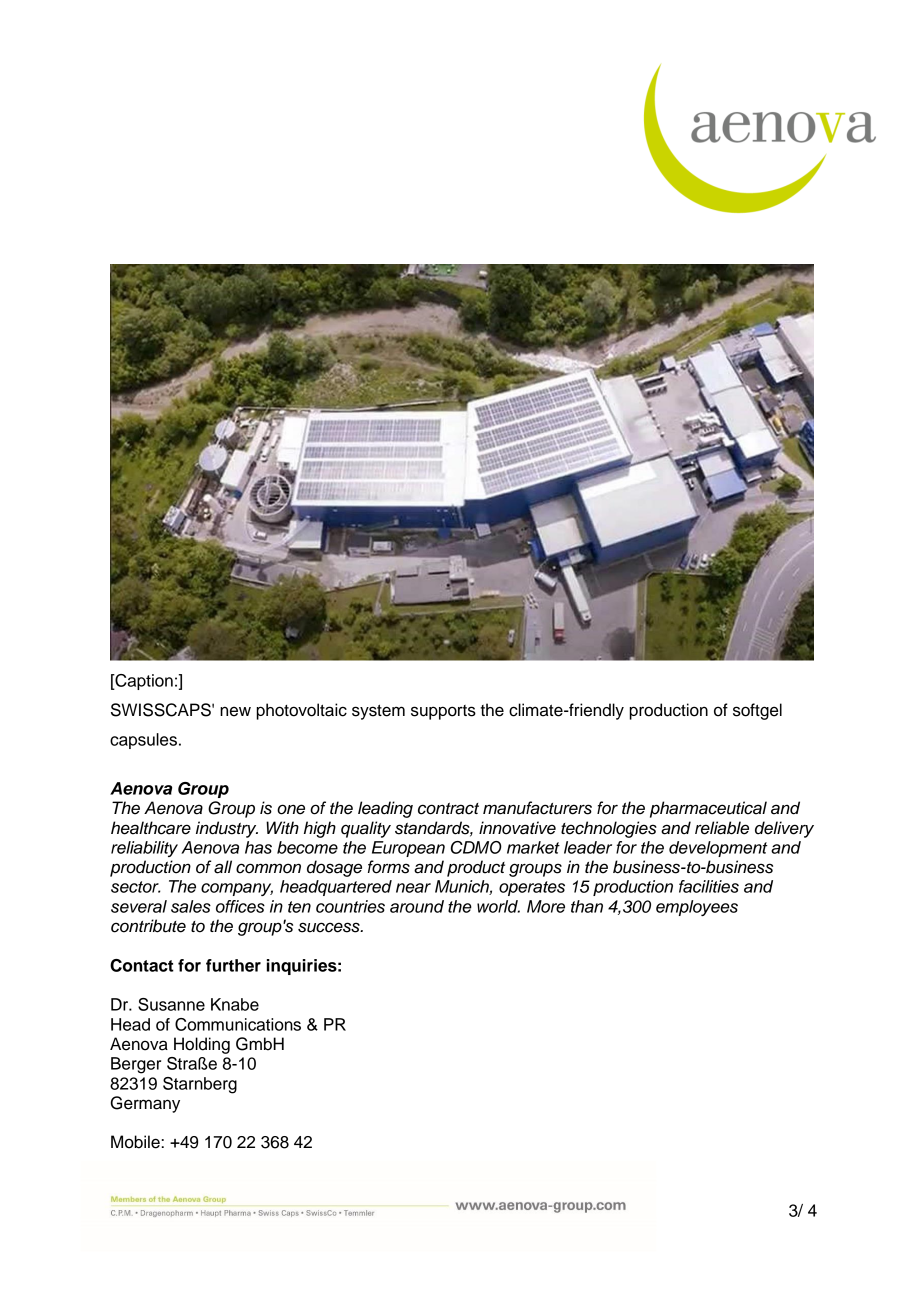 This screenshot has height=1308, width=924. Describe the element at coordinates (708, 809) in the screenshot. I see `pharmaceutical` at that location.
